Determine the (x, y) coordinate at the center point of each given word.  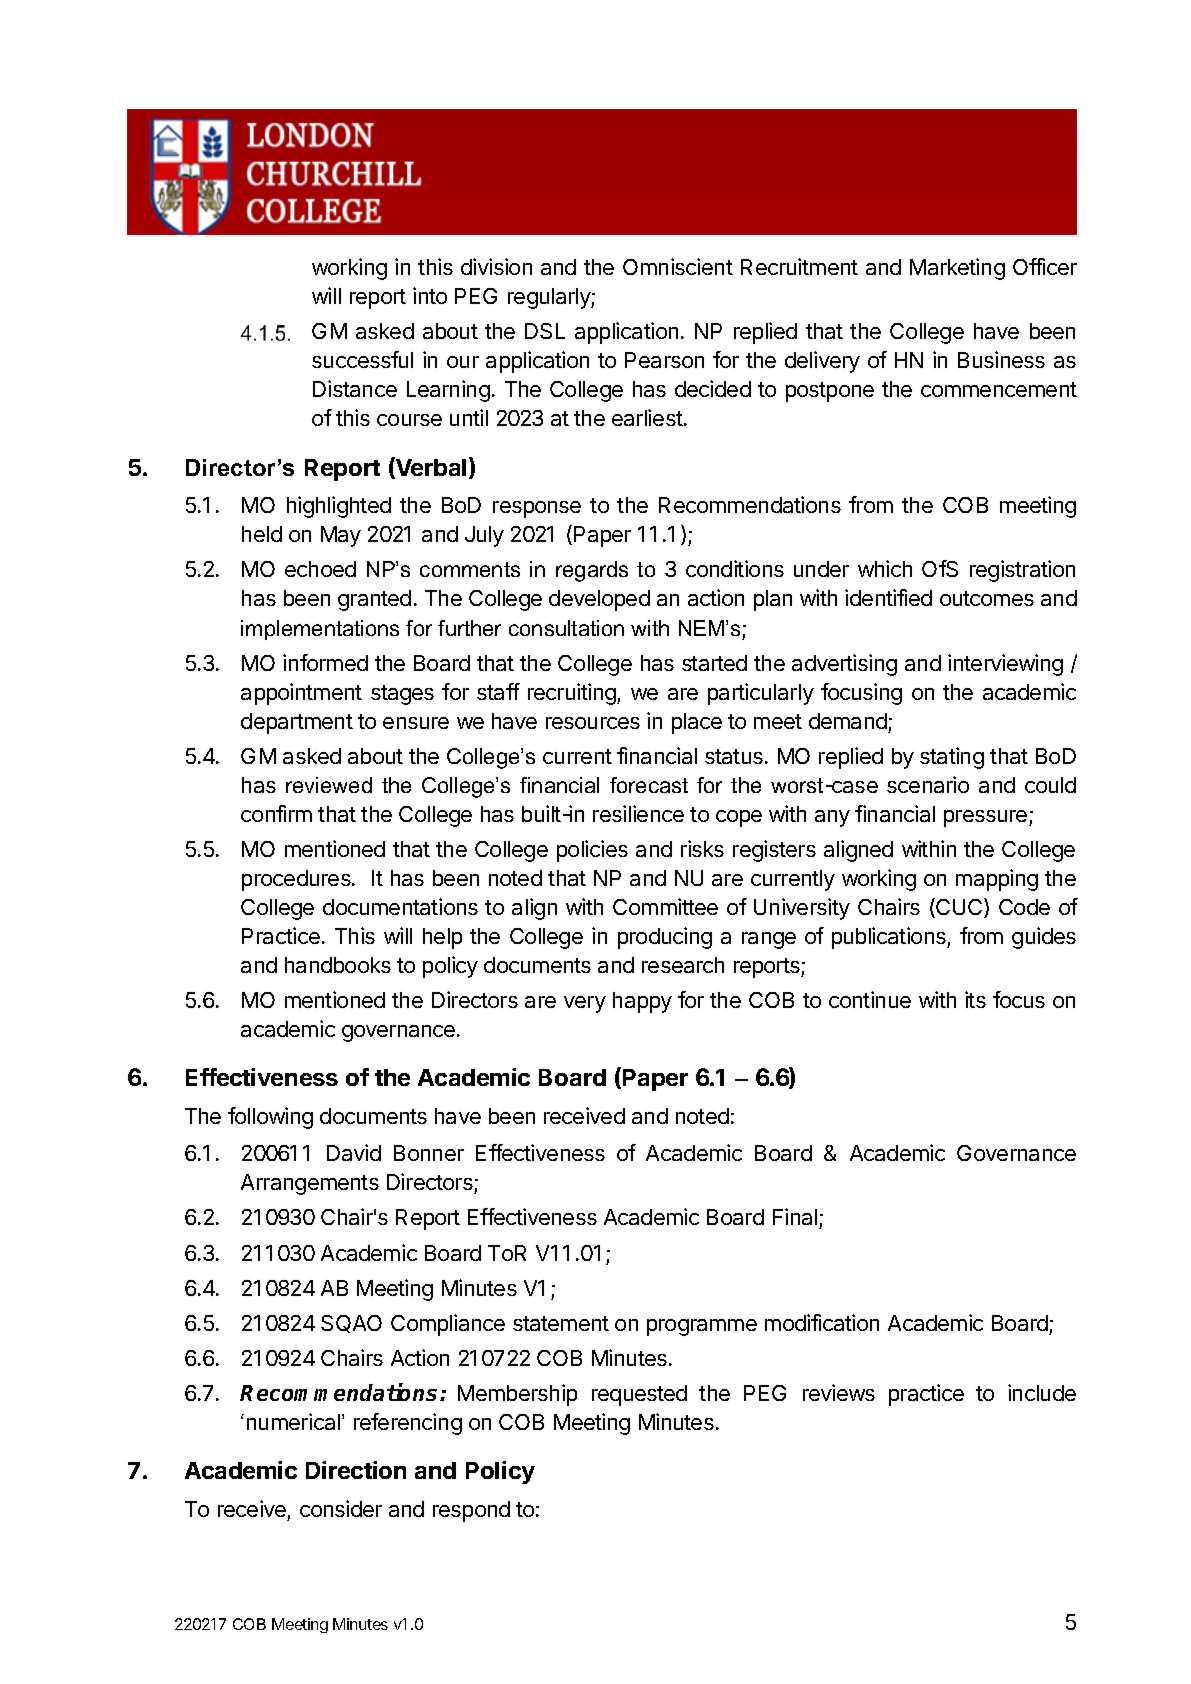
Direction (356, 1470)
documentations (400, 906)
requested (639, 1395)
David (354, 1152)
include (1042, 1392)
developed (599, 600)
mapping (997, 880)
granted (374, 600)
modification (822, 1322)
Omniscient (678, 266)
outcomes (987, 598)
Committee (665, 906)
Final (796, 1218)
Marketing (957, 269)
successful (362, 359)
